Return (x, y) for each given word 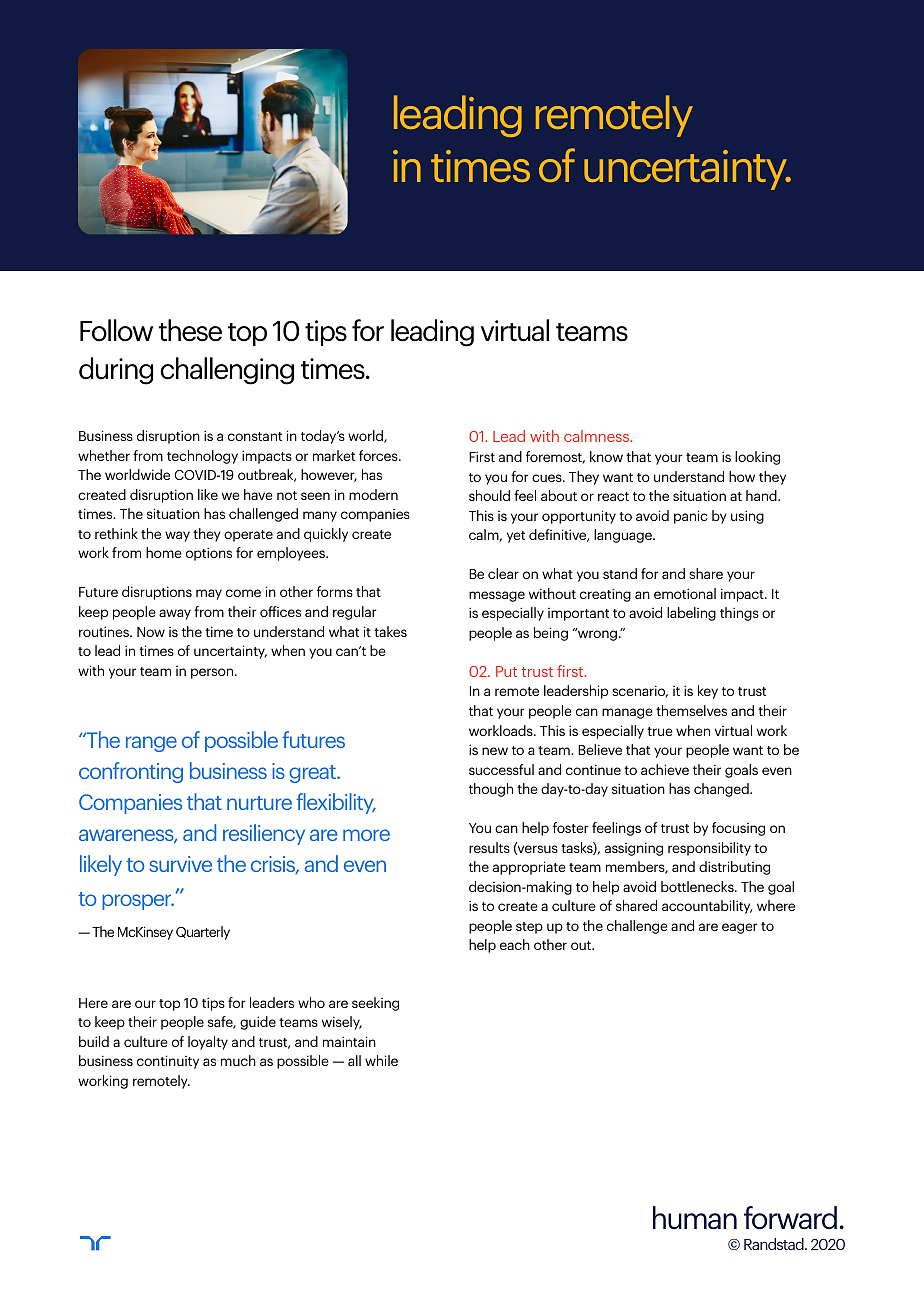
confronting (131, 772)
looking (757, 458)
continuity (168, 1062)
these (190, 330)
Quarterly (203, 933)
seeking (375, 1004)
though (491, 790)
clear (503, 573)
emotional (685, 593)
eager (739, 928)
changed (722, 790)
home (164, 552)
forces (379, 455)
